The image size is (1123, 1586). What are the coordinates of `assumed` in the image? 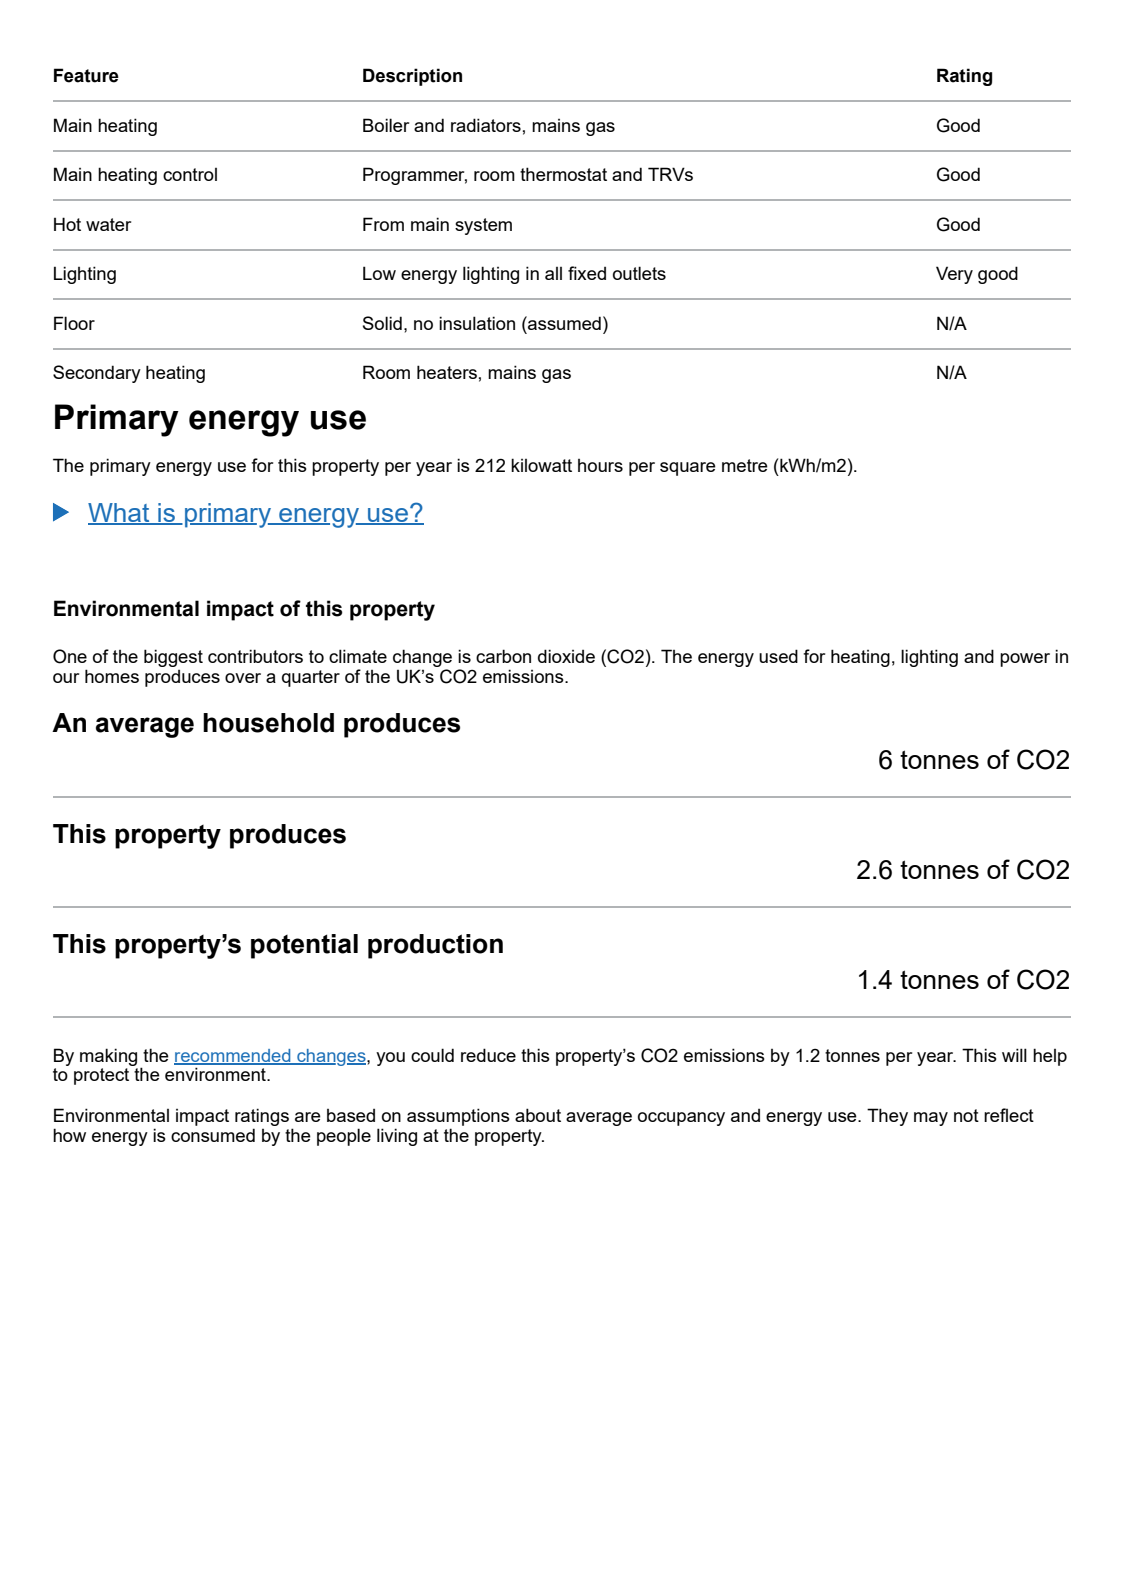 It's located at (563, 323).
